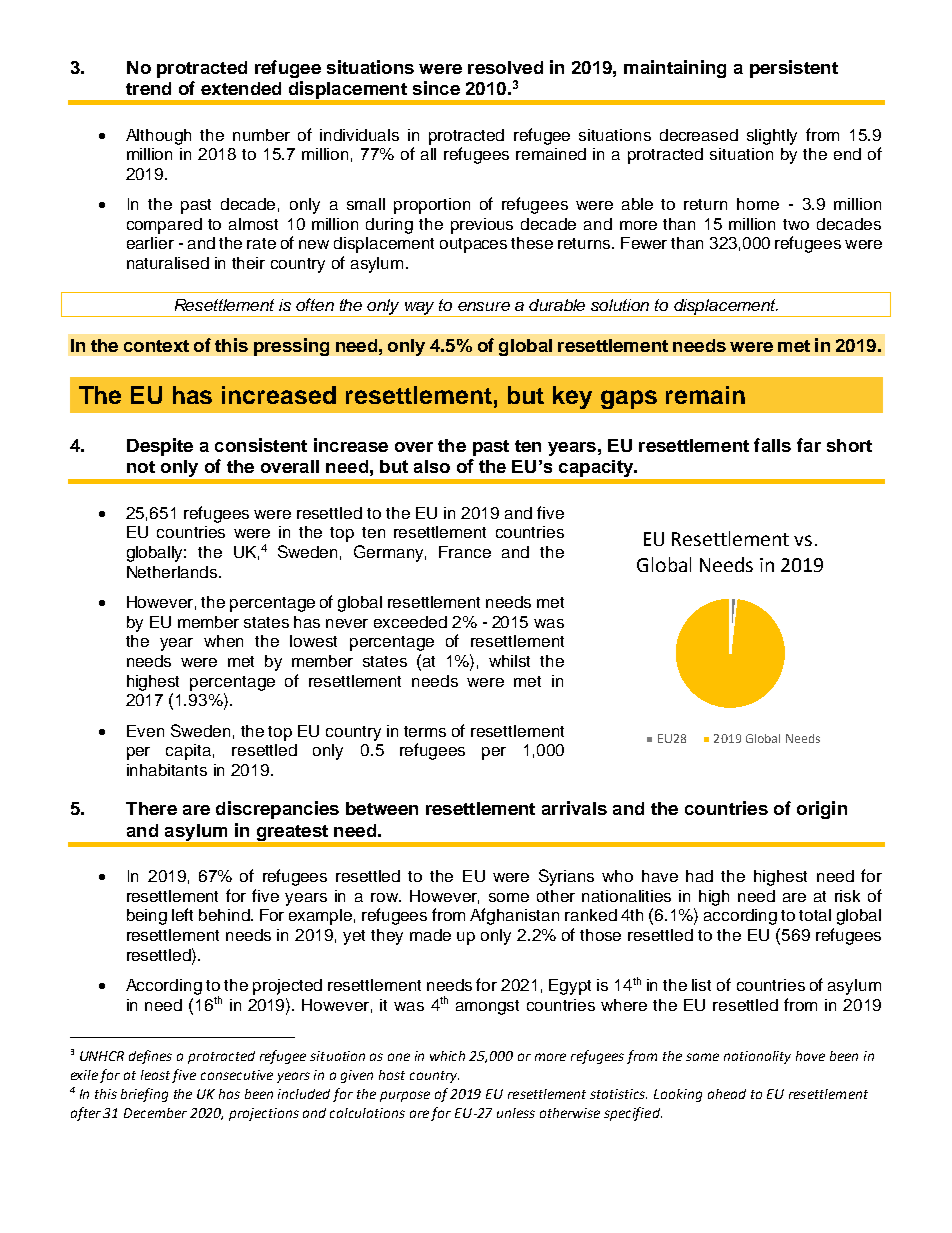  I want to click on since, so click(436, 88).
